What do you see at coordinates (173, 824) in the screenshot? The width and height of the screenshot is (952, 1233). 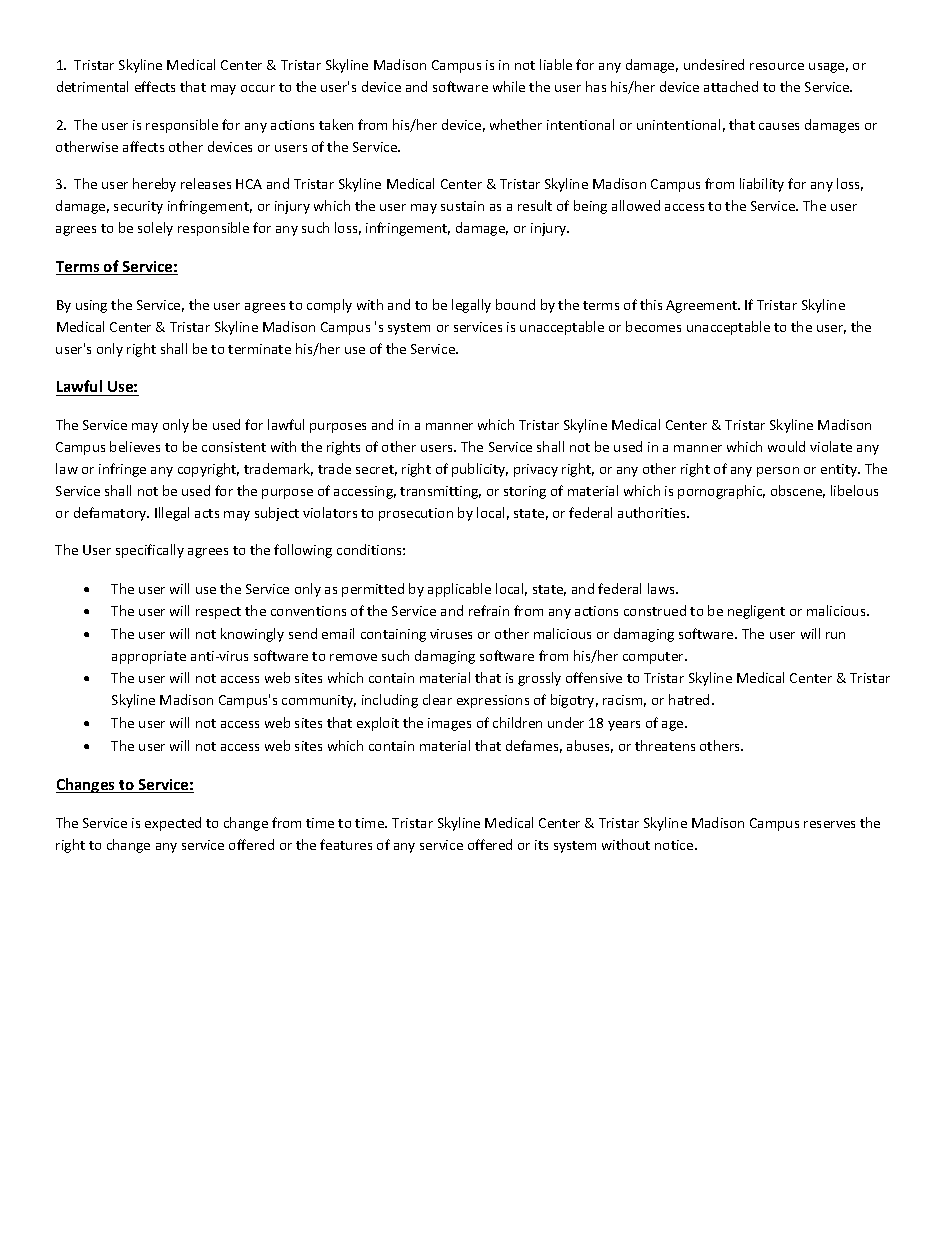 I see `expected` at bounding box center [173, 824].
